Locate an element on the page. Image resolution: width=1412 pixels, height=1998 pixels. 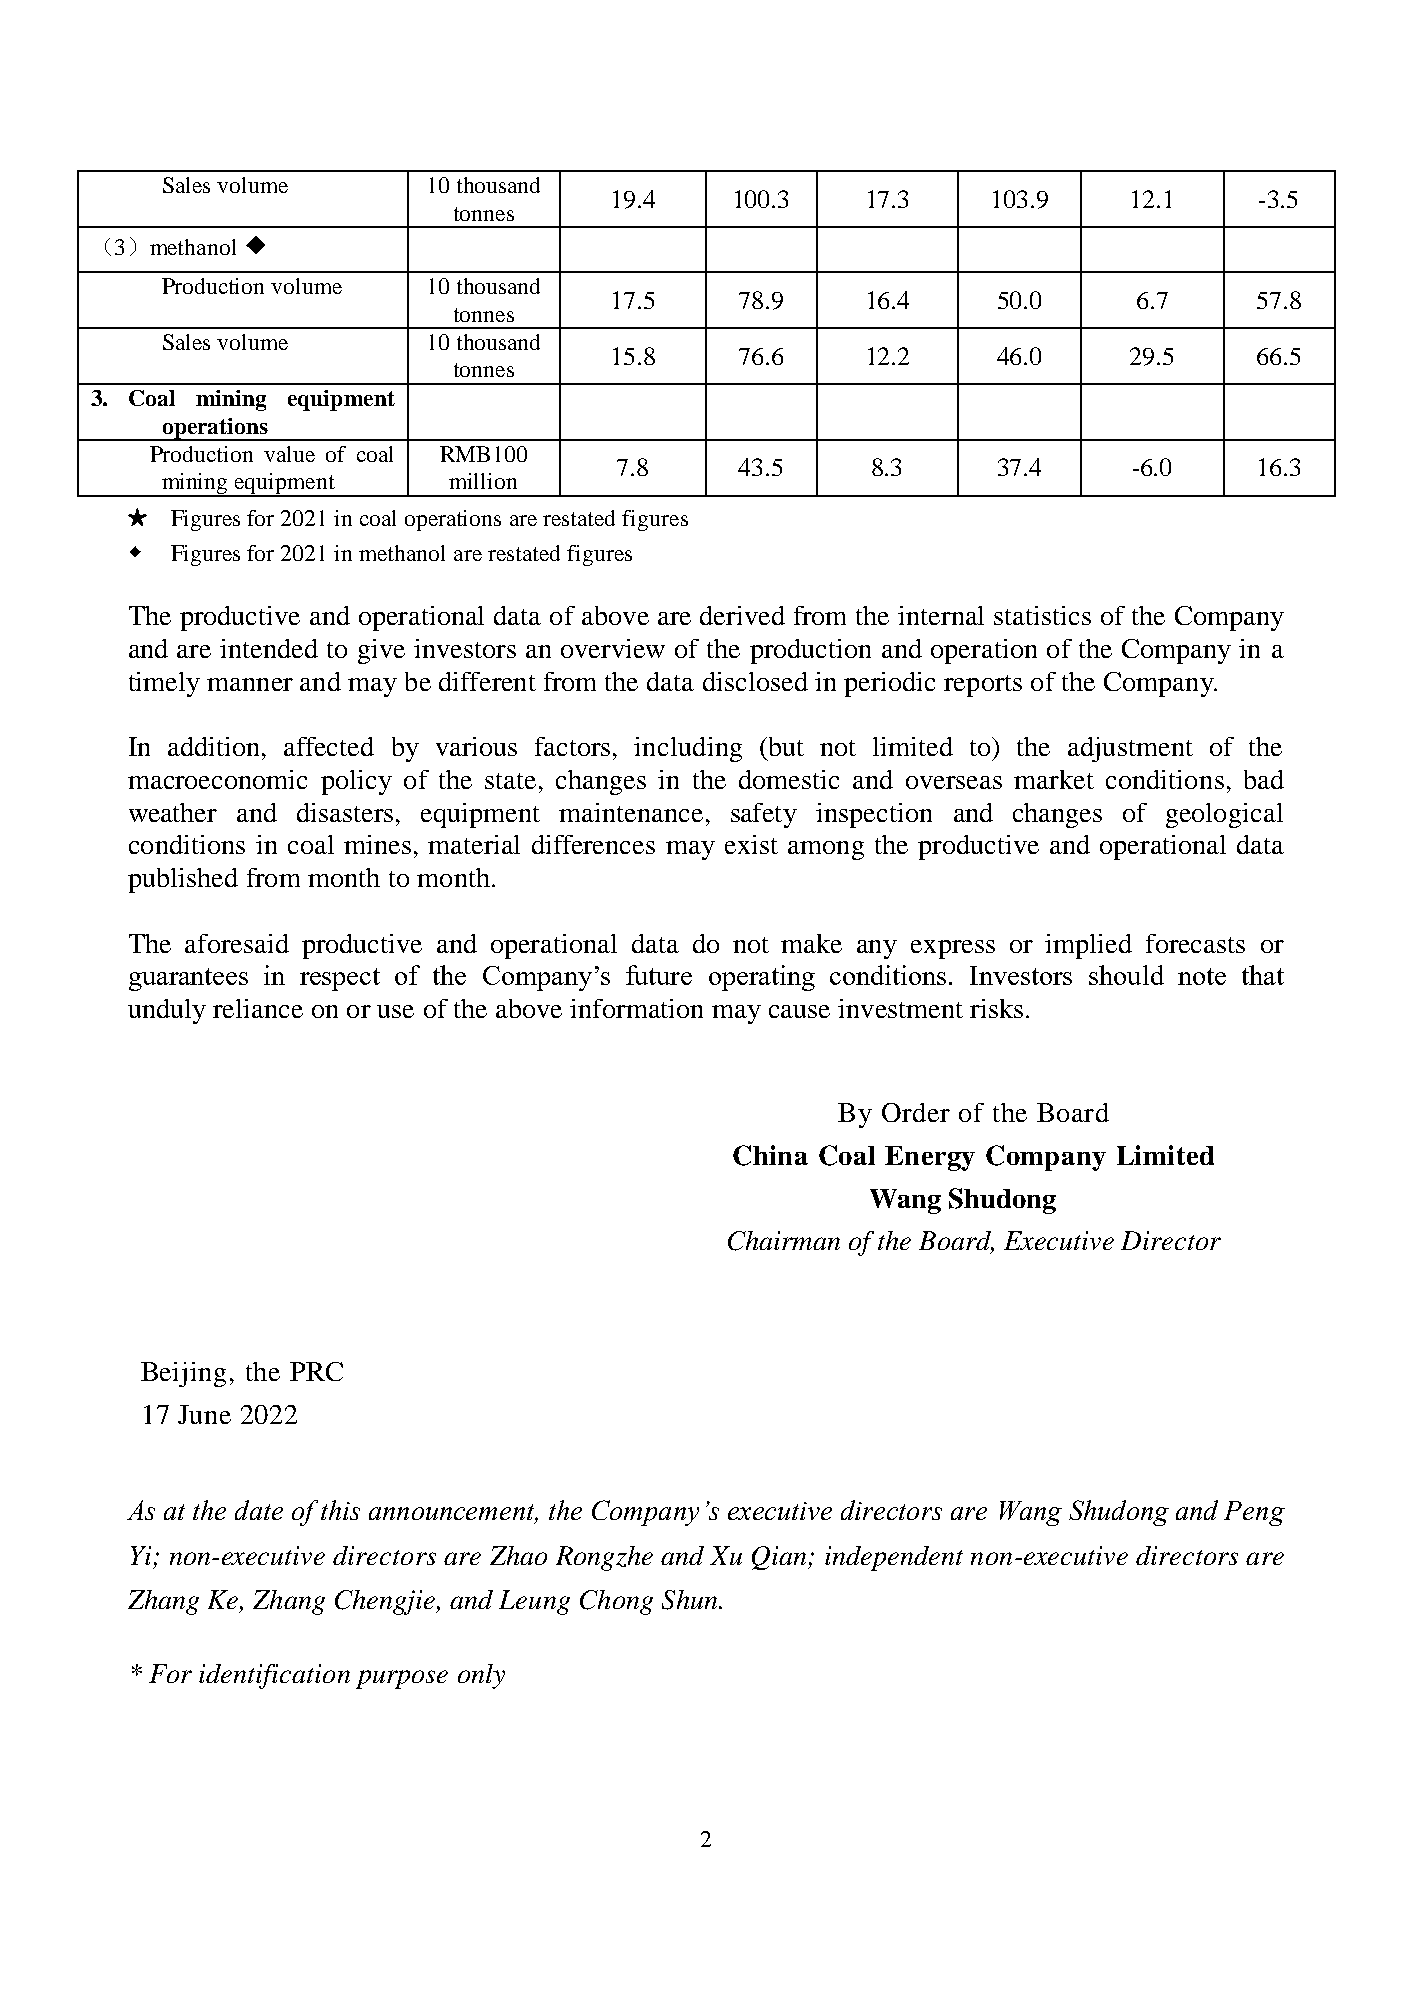
Energy is located at coordinates (930, 1158).
